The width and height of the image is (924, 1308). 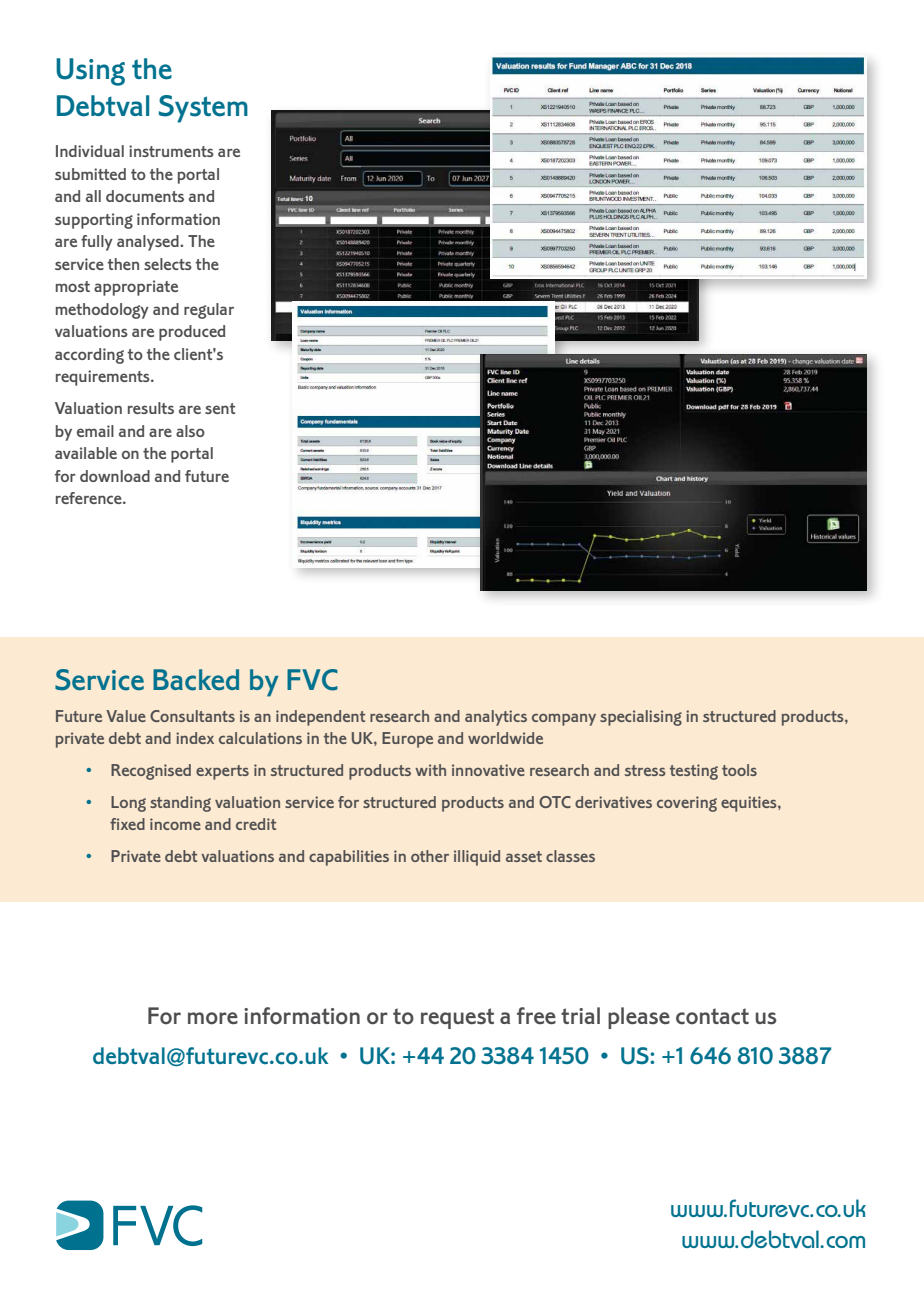 What do you see at coordinates (430, 770) in the image?
I see `with` at bounding box center [430, 770].
